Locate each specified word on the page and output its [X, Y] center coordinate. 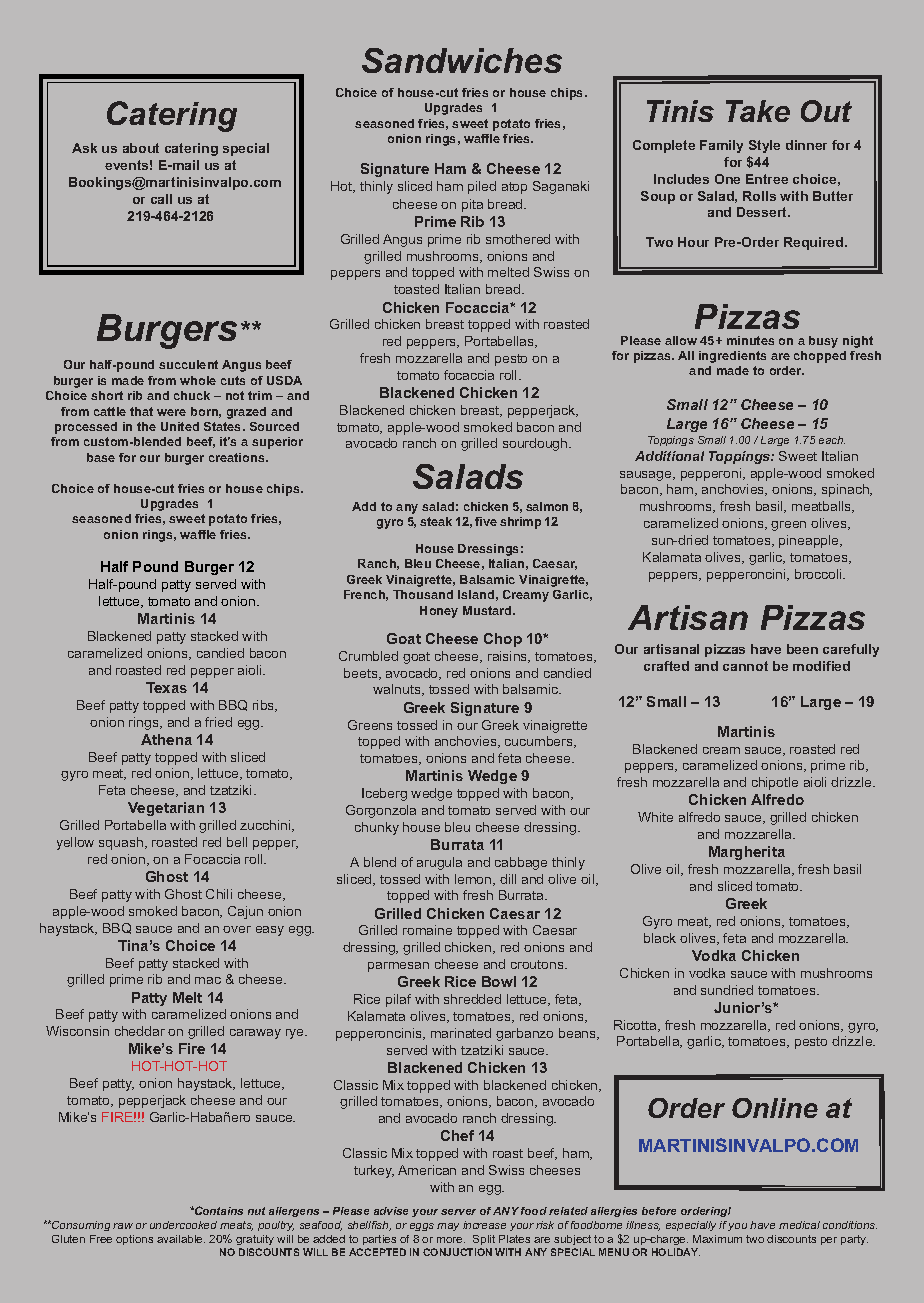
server [458, 1212]
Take [758, 111]
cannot [745, 666]
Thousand [423, 594]
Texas [166, 687]
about [141, 148]
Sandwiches [462, 60]
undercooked [183, 1225]
